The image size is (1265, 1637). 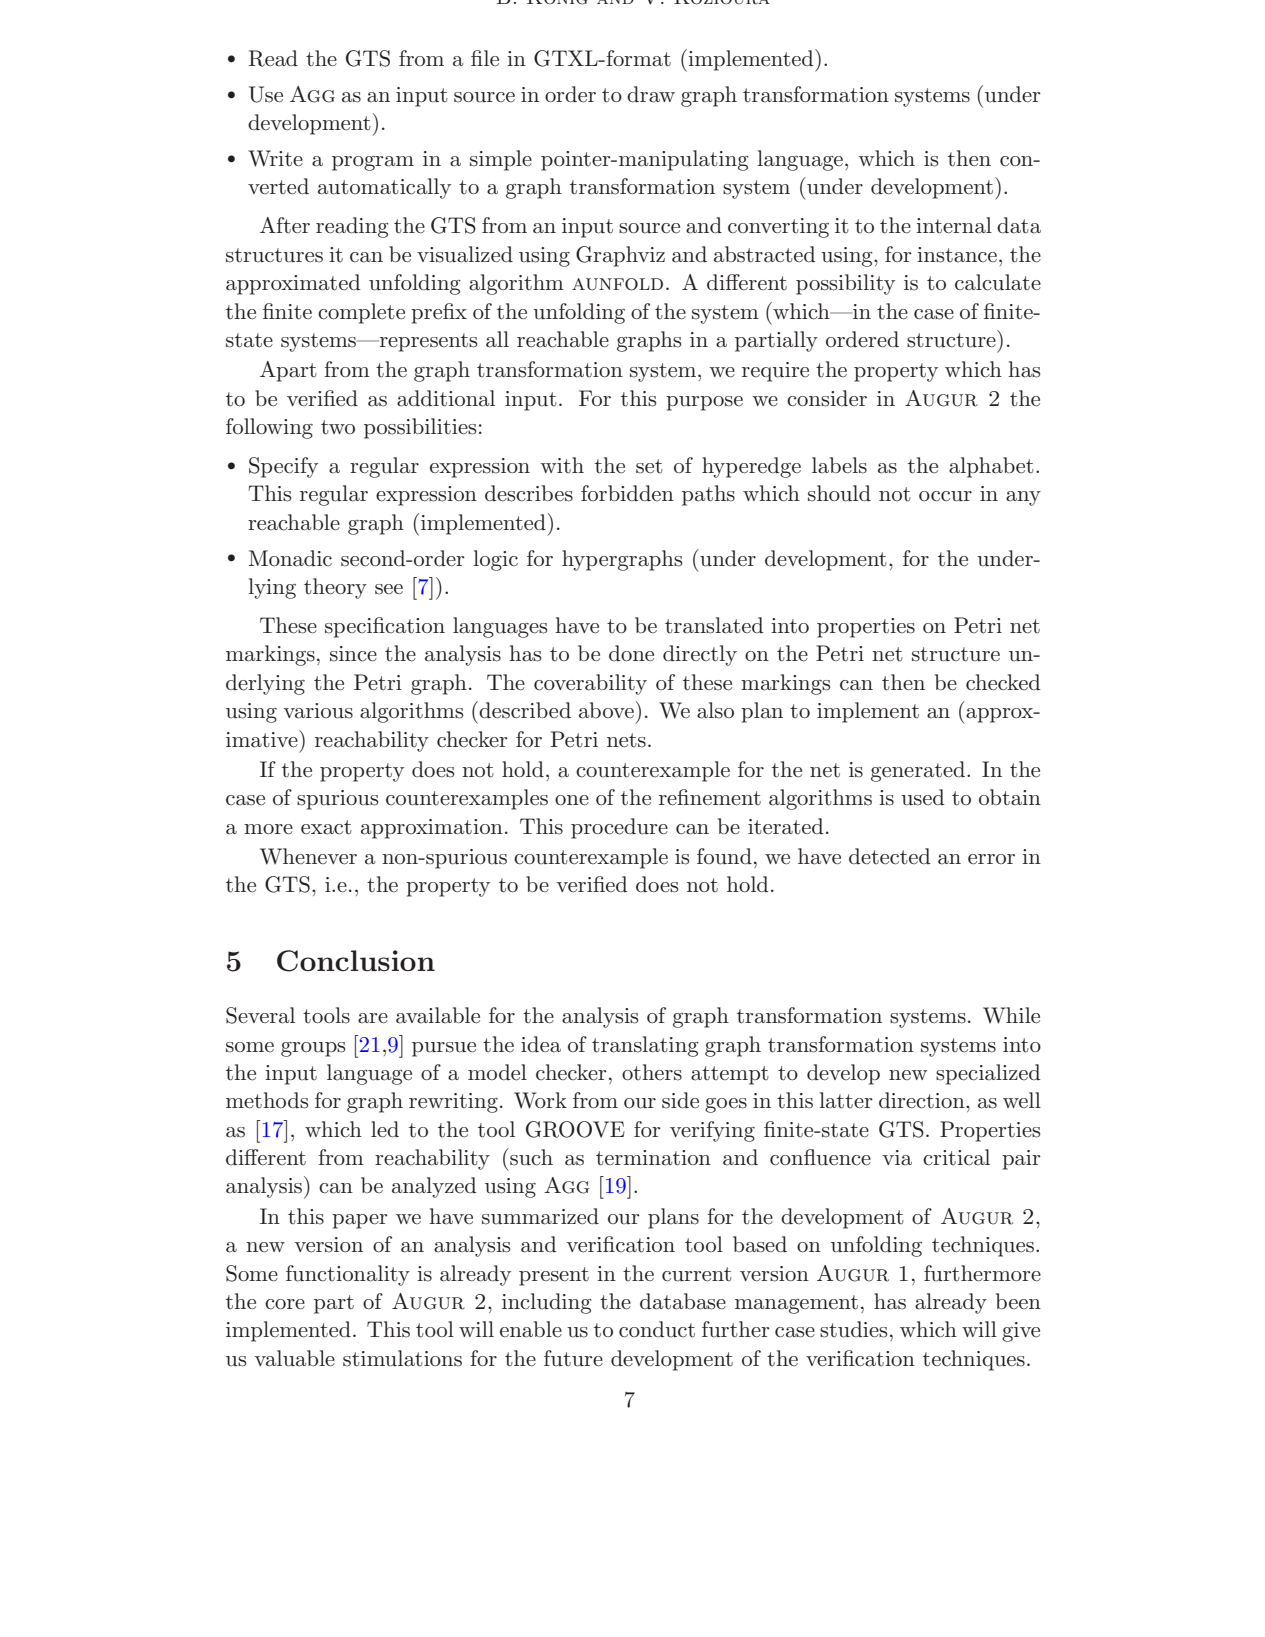 I want to click on forbidden, so click(x=627, y=493).
